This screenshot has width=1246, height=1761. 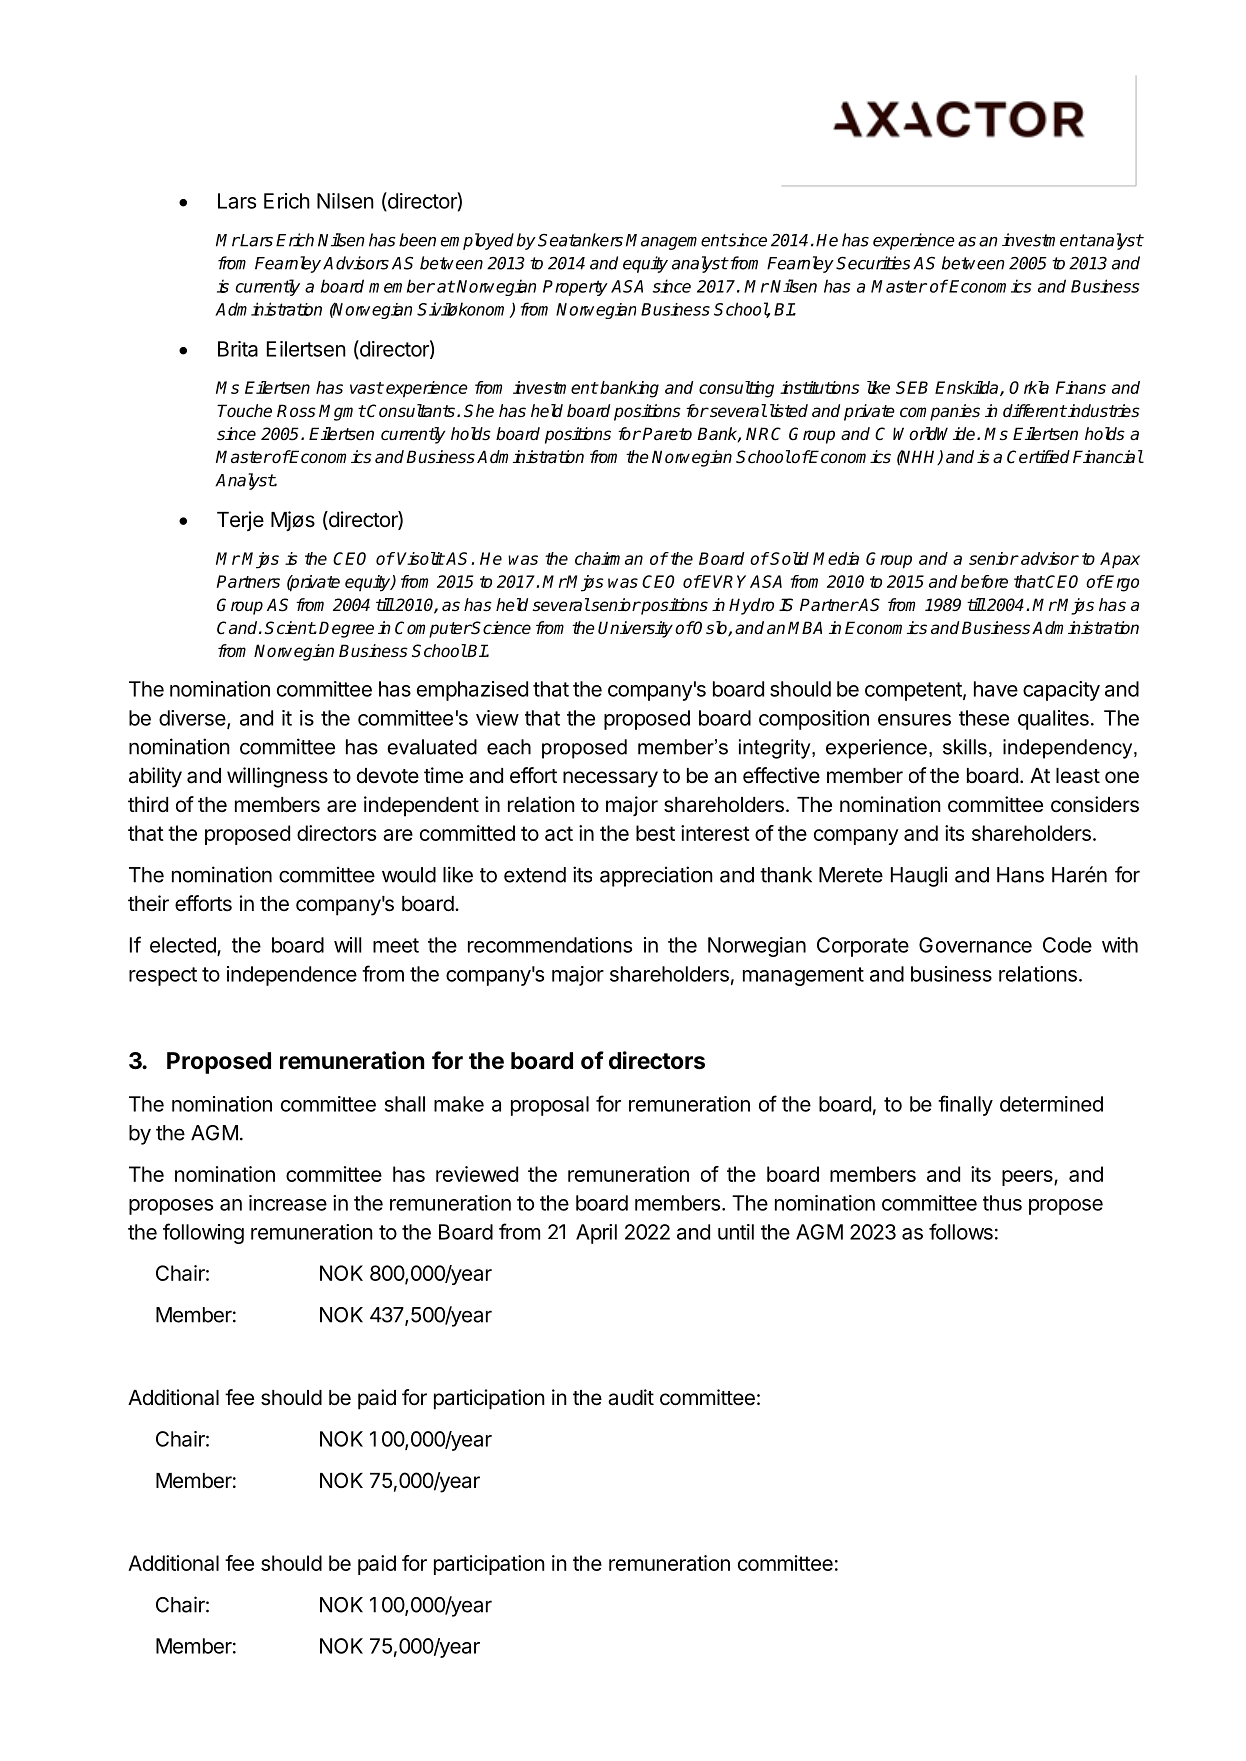 What do you see at coordinates (238, 349) in the screenshot?
I see `Brita` at bounding box center [238, 349].
